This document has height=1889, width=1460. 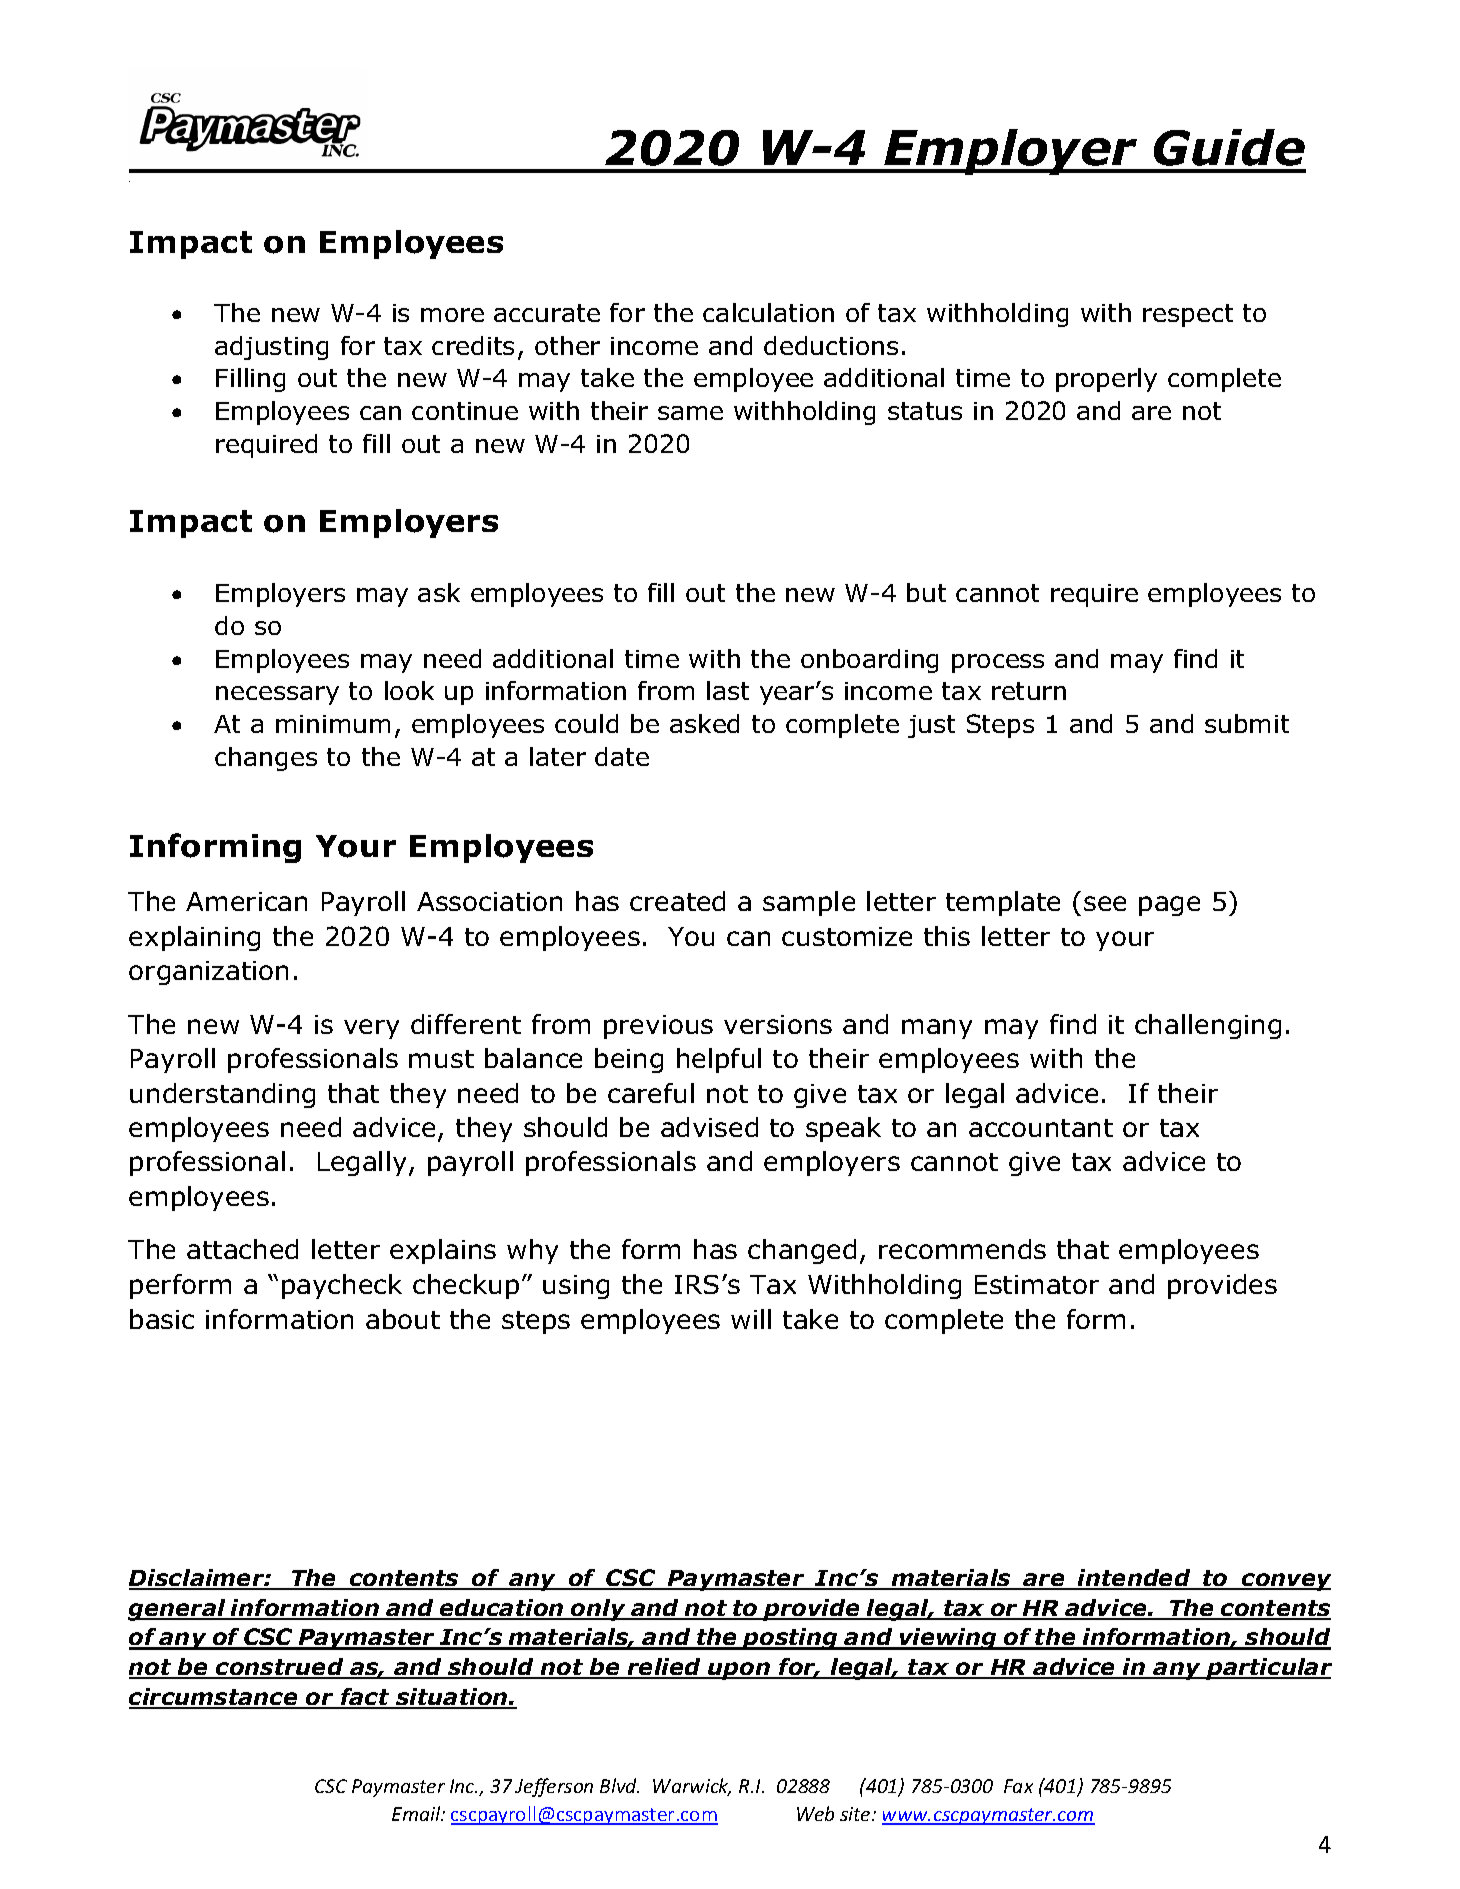 What do you see at coordinates (728, 690) in the document?
I see `last` at bounding box center [728, 690].
